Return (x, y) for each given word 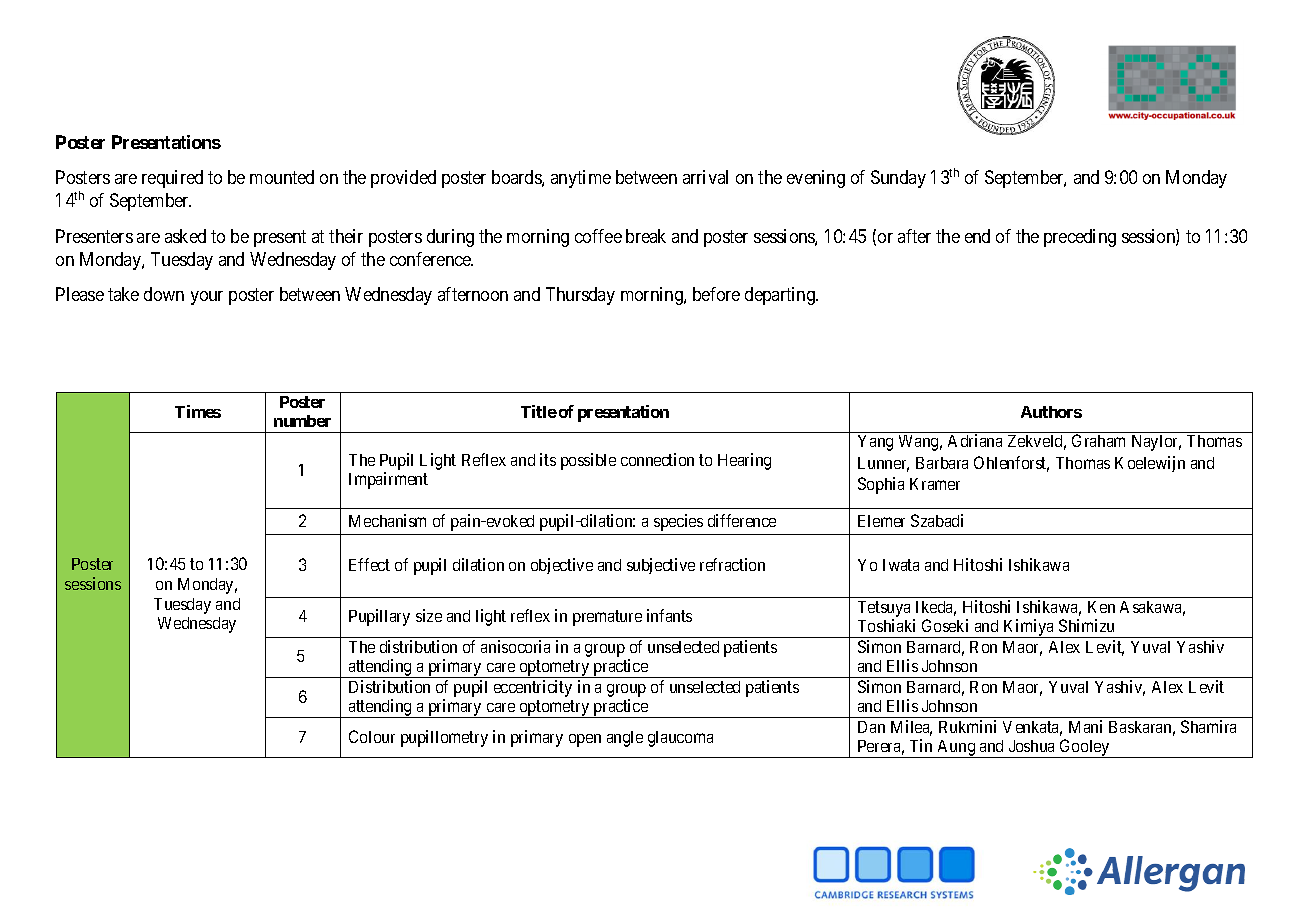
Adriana (975, 440)
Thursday (580, 296)
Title (539, 411)
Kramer (935, 484)
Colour (372, 736)
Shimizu (1086, 625)
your (207, 298)
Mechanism (387, 520)
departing (781, 296)
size (429, 615)
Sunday (898, 179)
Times (198, 411)
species (678, 522)
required (172, 179)
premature (607, 618)
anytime (581, 179)
